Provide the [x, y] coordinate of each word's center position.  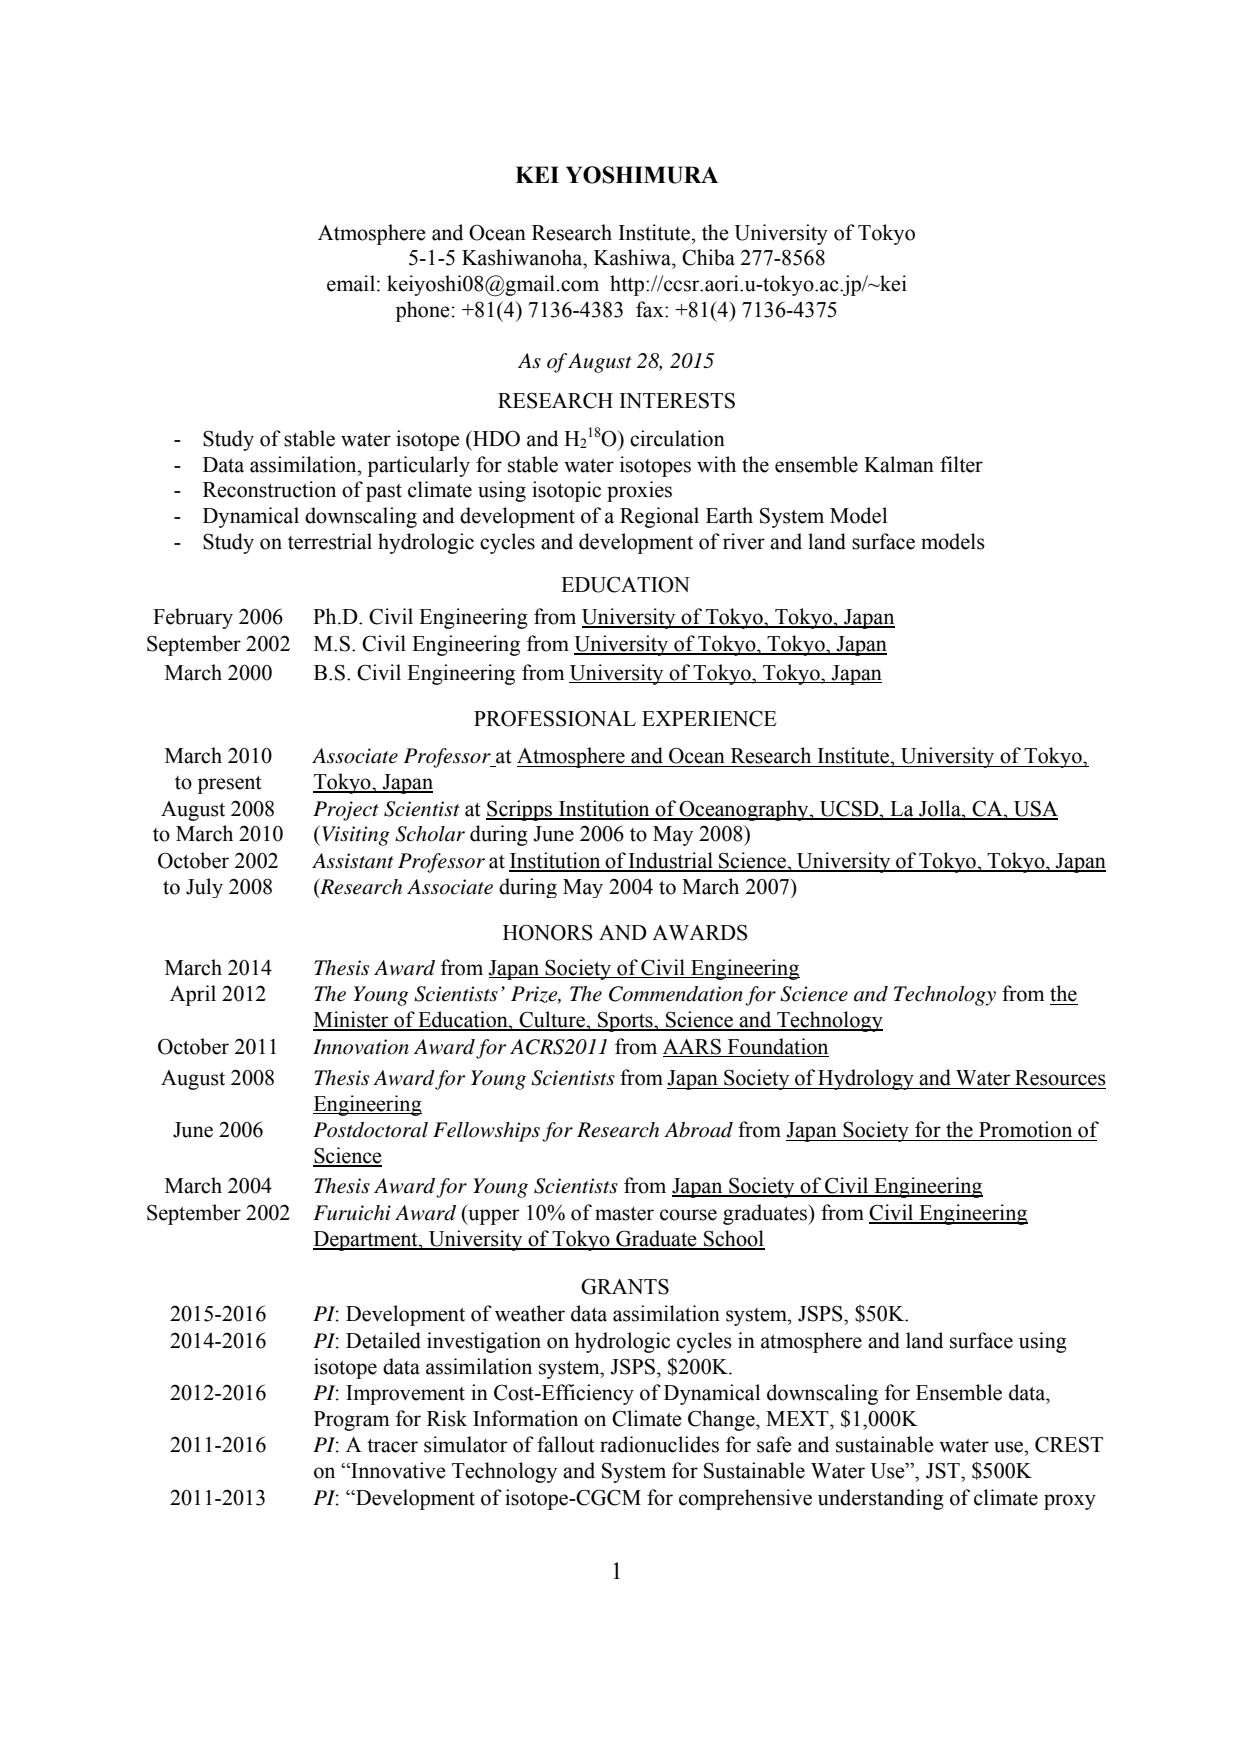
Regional [659, 517]
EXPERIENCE [709, 718]
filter [961, 464]
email [352, 283]
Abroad [698, 1130]
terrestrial [330, 541]
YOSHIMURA [642, 175]
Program [352, 1421]
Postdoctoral [370, 1130]
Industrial [671, 861]
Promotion [1025, 1129]
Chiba [708, 257]
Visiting [356, 836]
